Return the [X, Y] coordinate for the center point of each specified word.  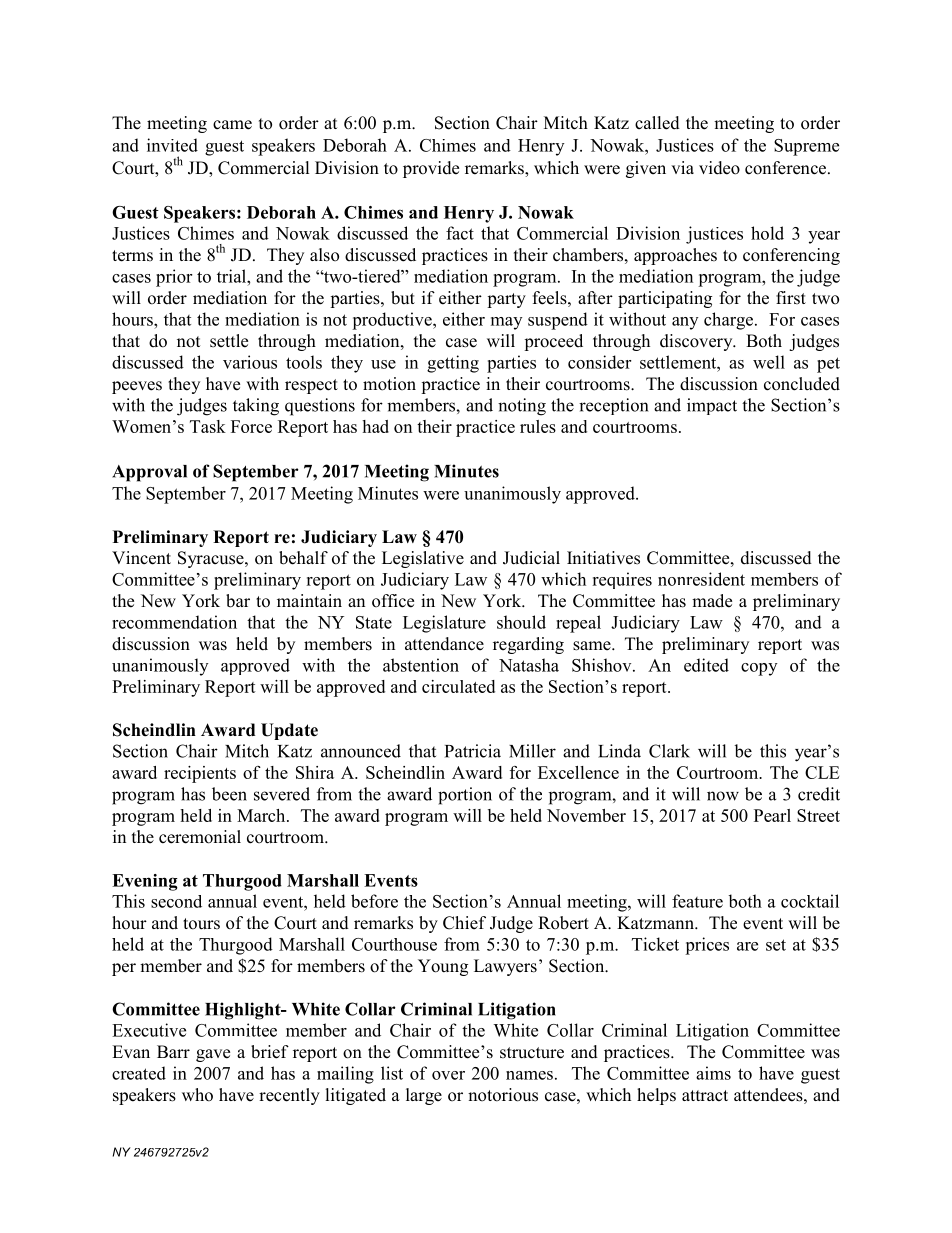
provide [431, 169]
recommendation [174, 622]
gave [213, 1055]
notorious [503, 1095]
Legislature [444, 624]
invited [172, 145]
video [719, 168]
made [712, 601]
